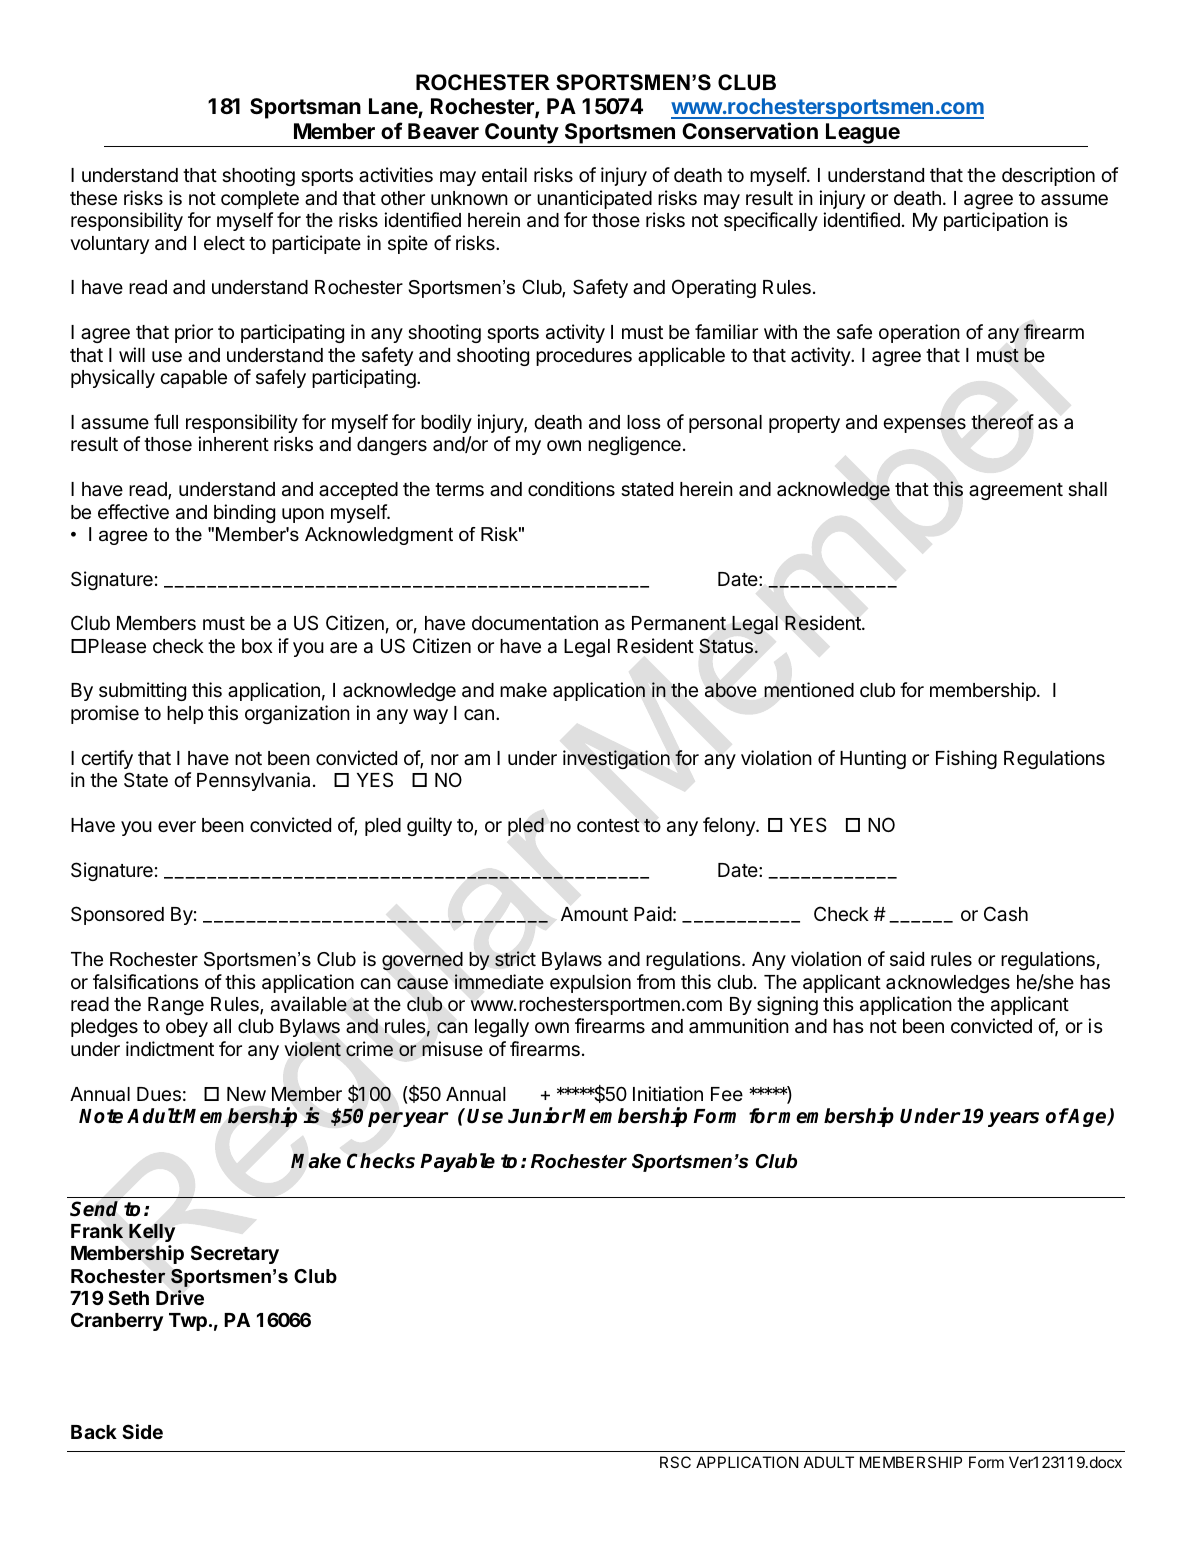 The width and height of the screenshot is (1192, 1542). I want to click on shall, so click(1087, 489).
